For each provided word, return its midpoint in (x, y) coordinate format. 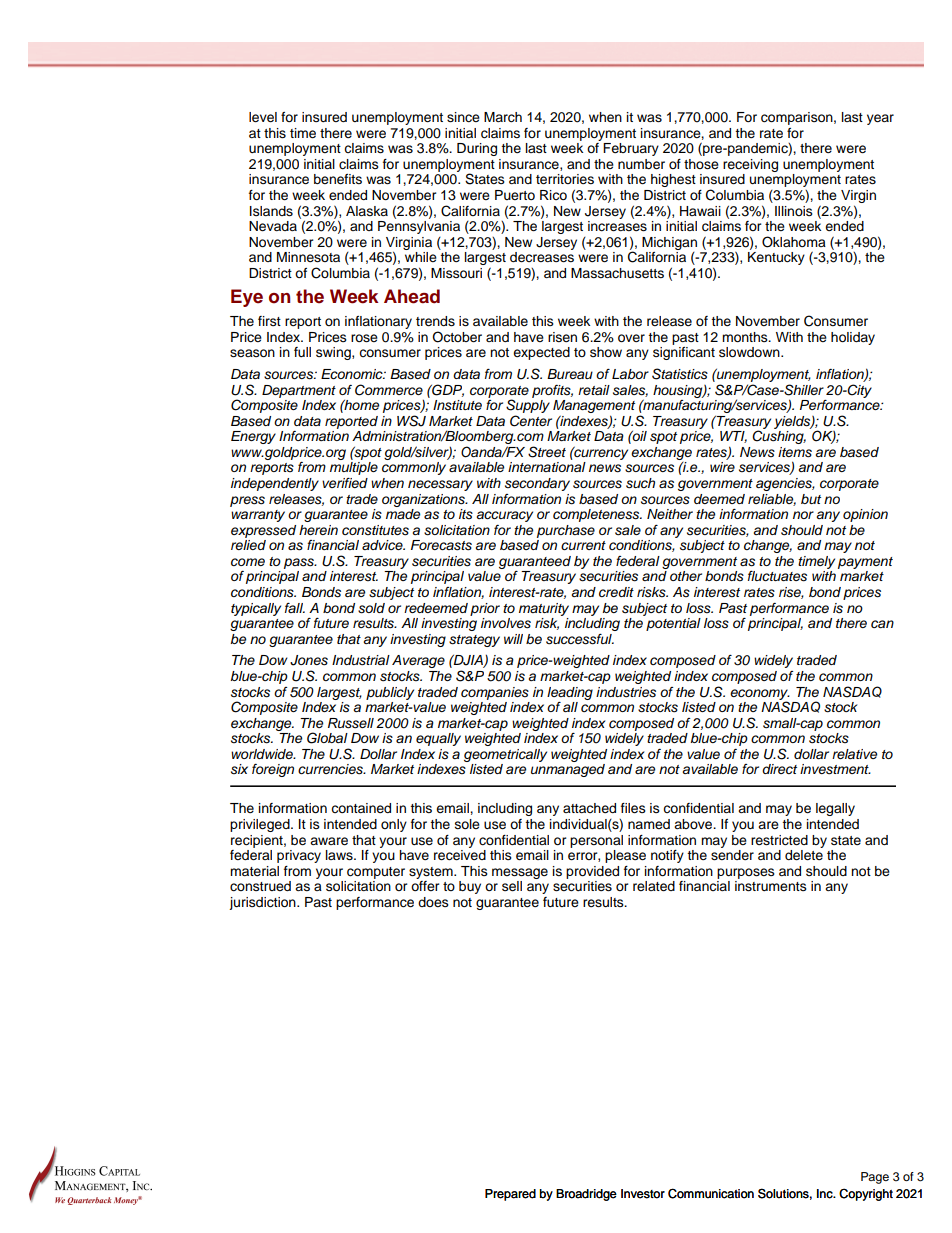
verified (345, 483)
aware (329, 841)
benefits (338, 179)
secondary (537, 484)
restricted (779, 840)
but (811, 499)
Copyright (866, 1194)
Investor (643, 1194)
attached (589, 808)
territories (565, 179)
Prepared (510, 1195)
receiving (750, 165)
